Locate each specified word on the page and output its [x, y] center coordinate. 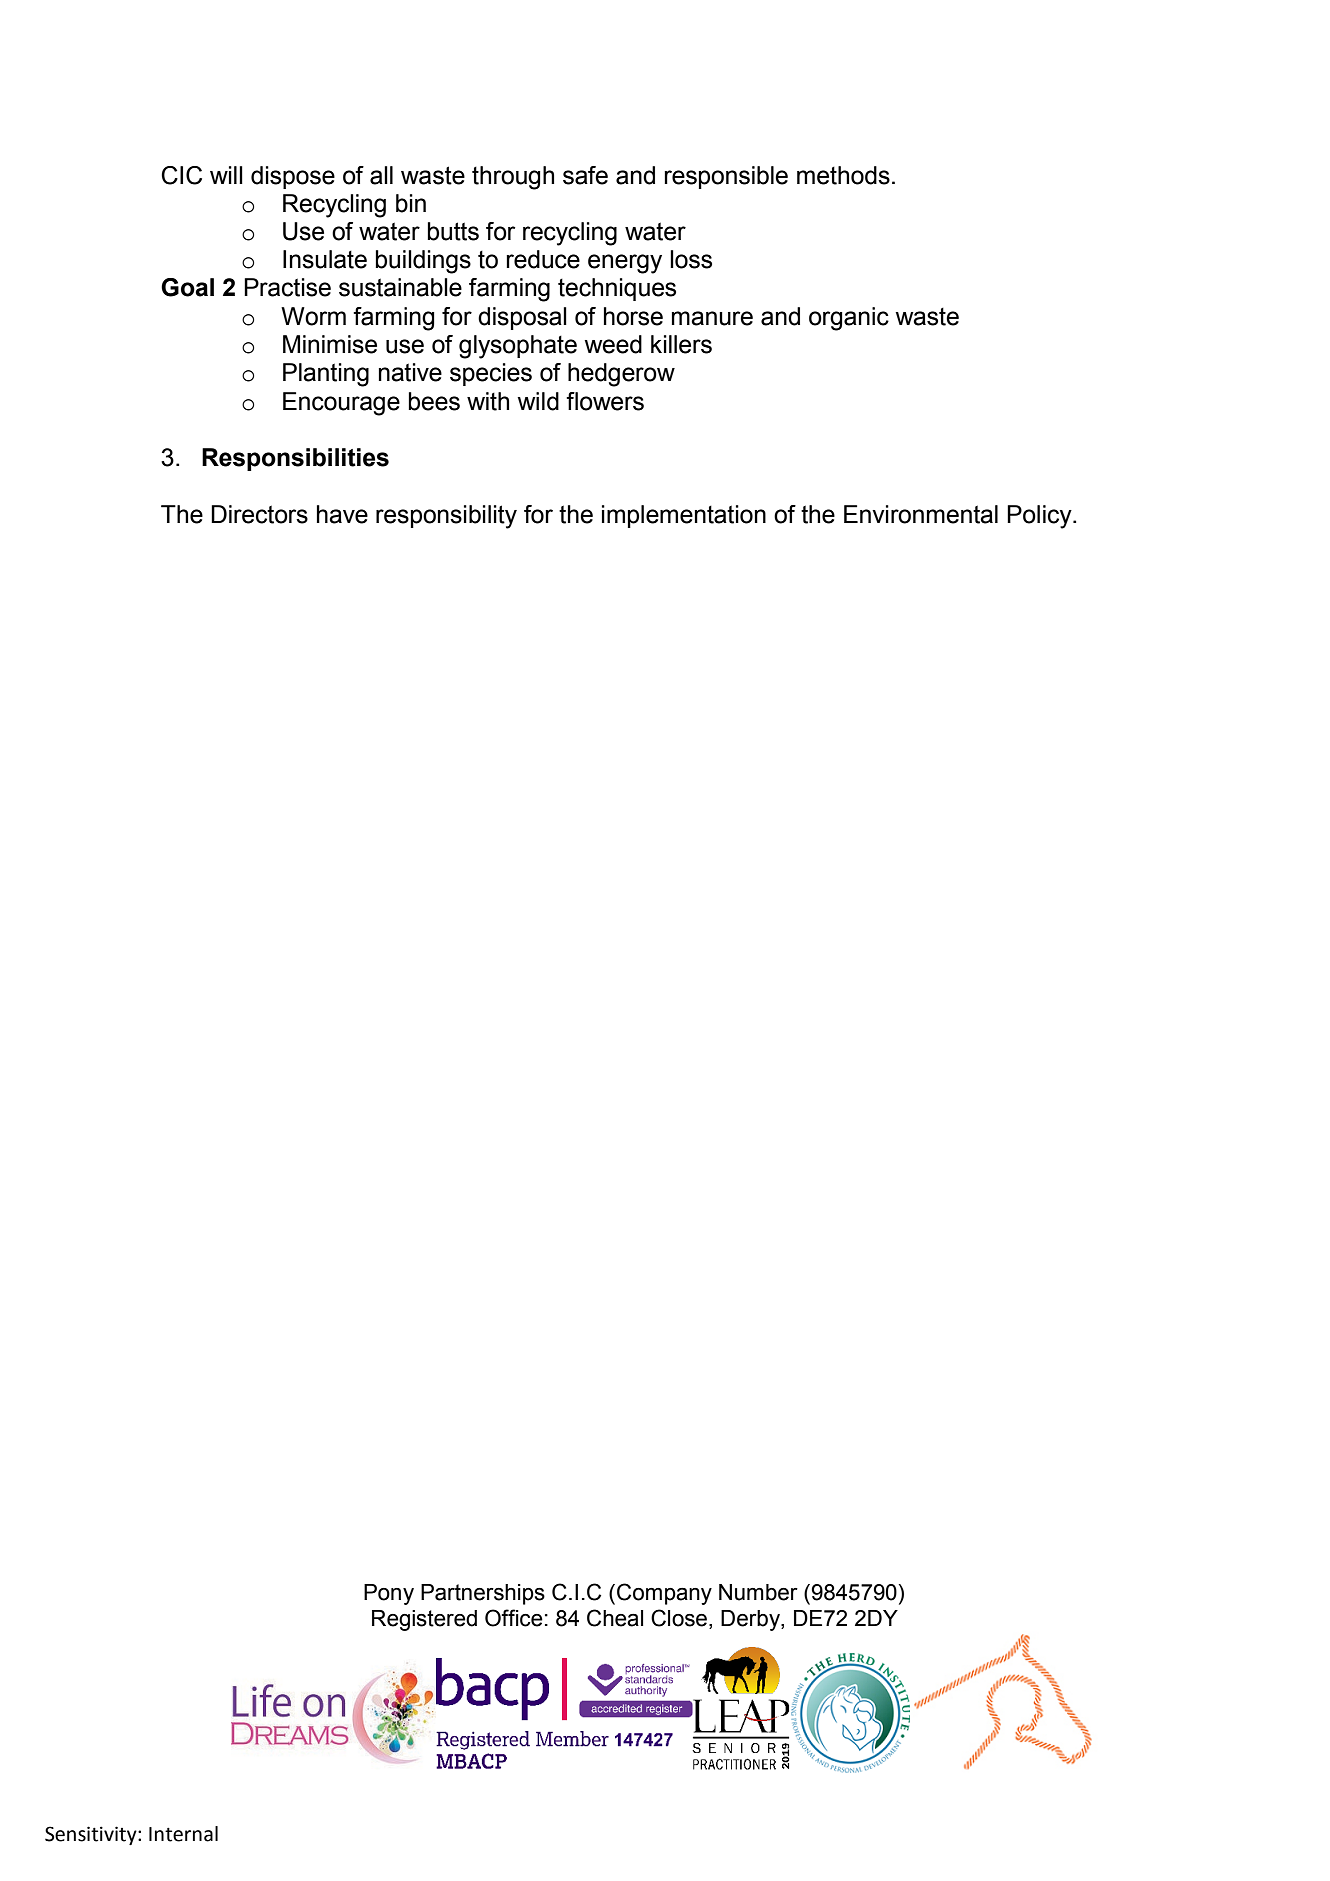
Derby [751, 1620]
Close [680, 1618]
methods [843, 175]
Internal [183, 1834]
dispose [293, 177]
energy [625, 264]
